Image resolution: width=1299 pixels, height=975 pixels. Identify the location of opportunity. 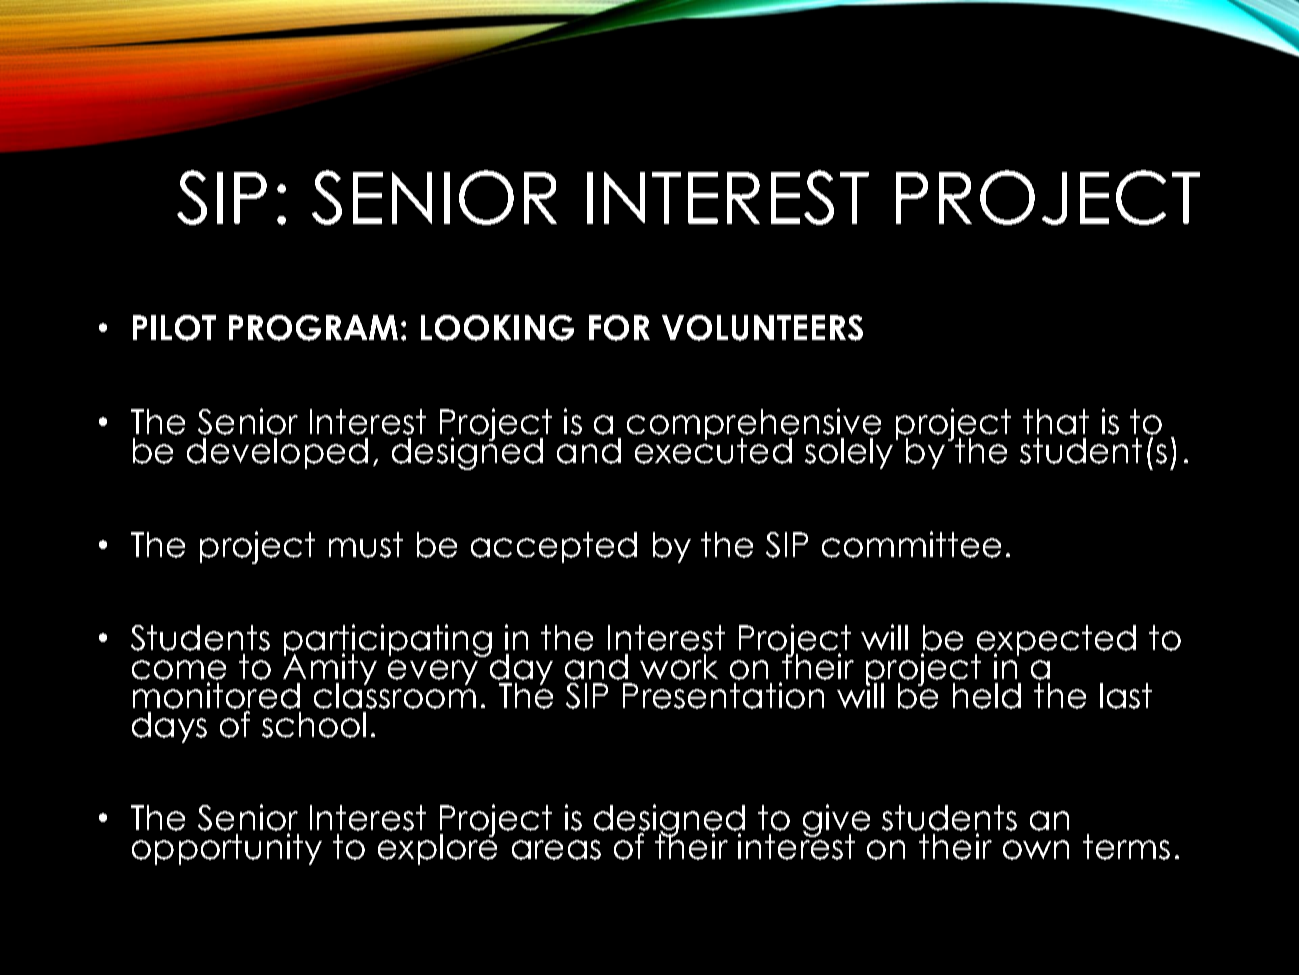
(227, 849).
